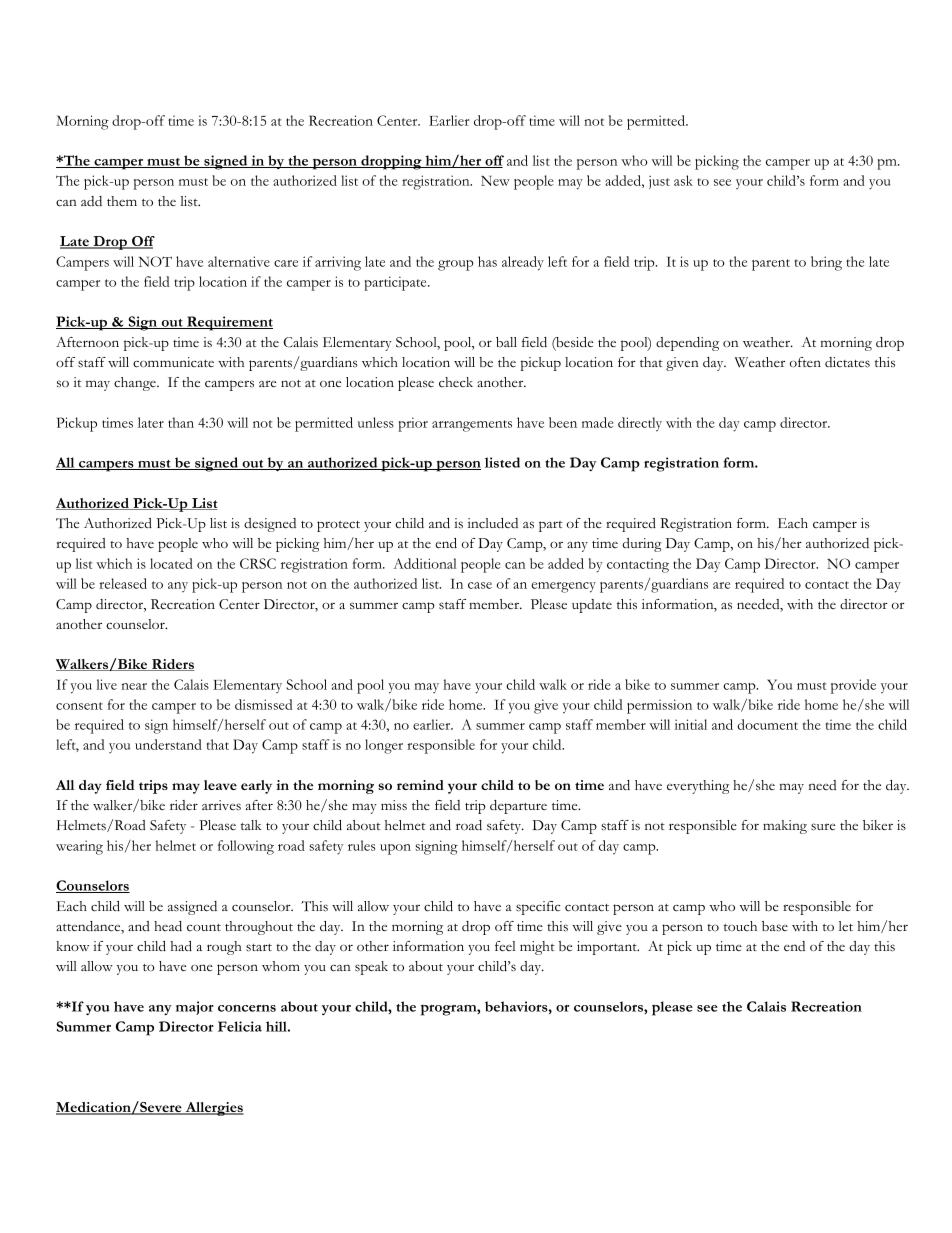 This screenshot has width=952, height=1233. I want to click on them, so click(122, 201).
